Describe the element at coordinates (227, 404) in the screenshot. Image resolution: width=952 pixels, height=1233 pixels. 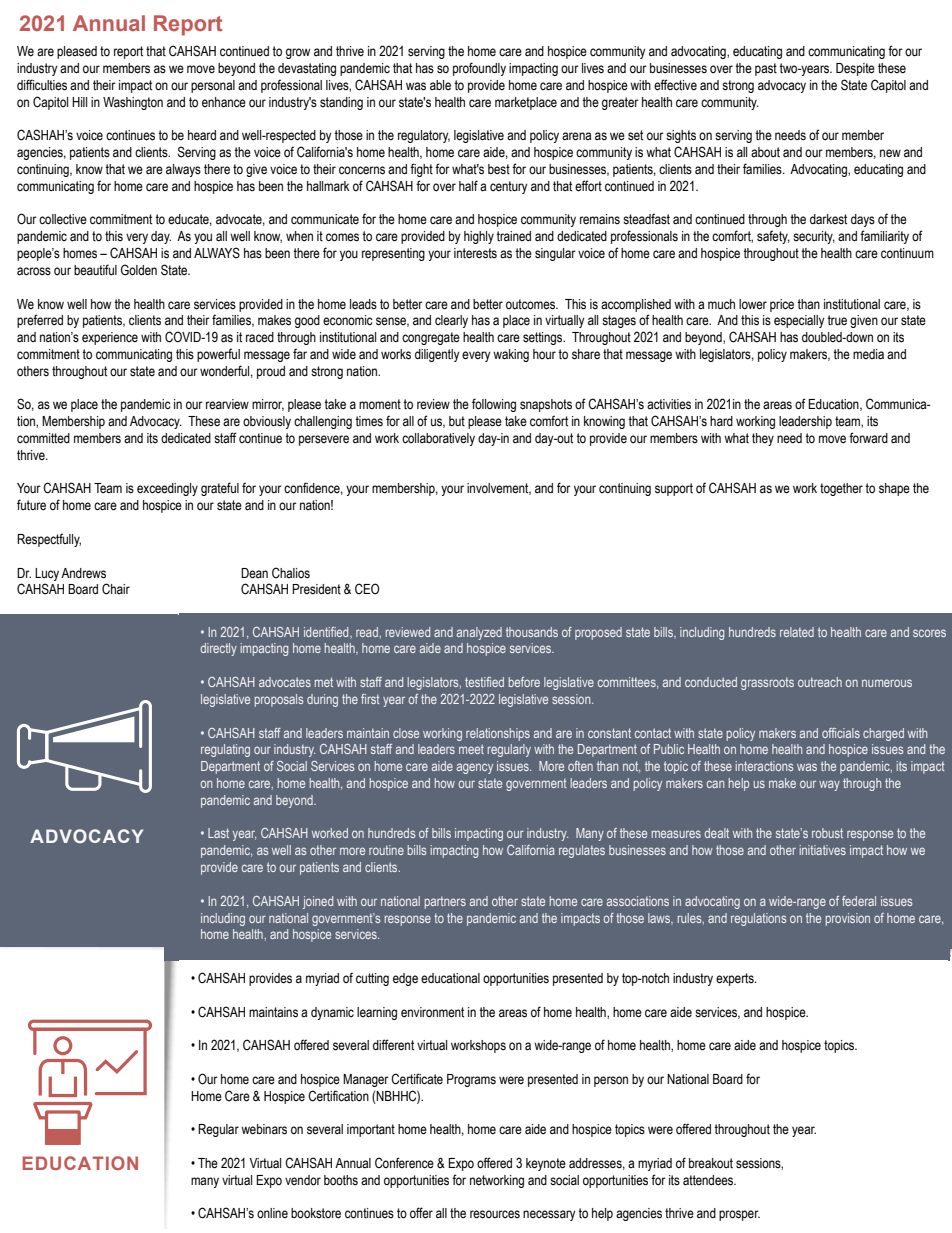
I see `rearview` at that location.
